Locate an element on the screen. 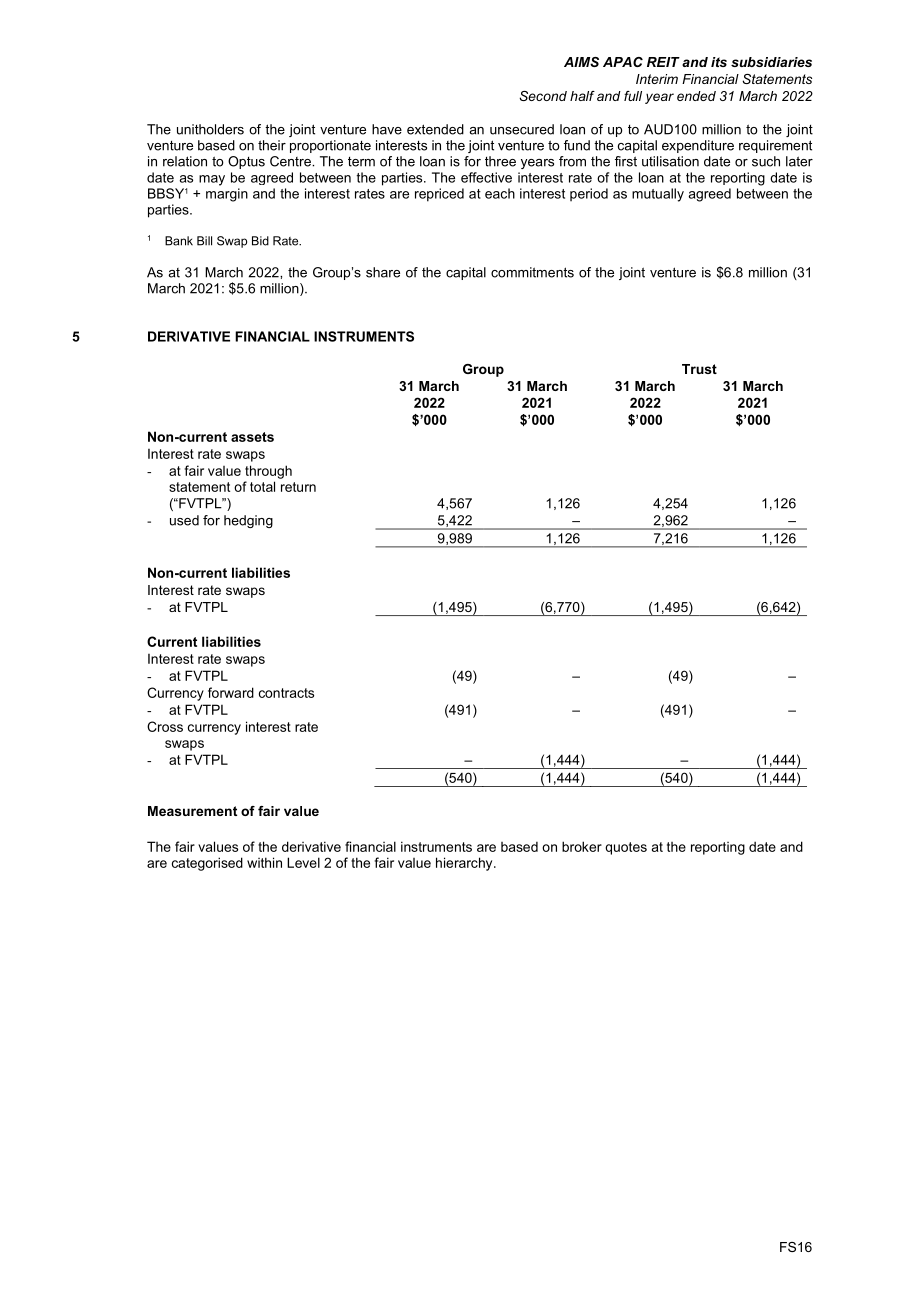  its is located at coordinates (719, 62).
